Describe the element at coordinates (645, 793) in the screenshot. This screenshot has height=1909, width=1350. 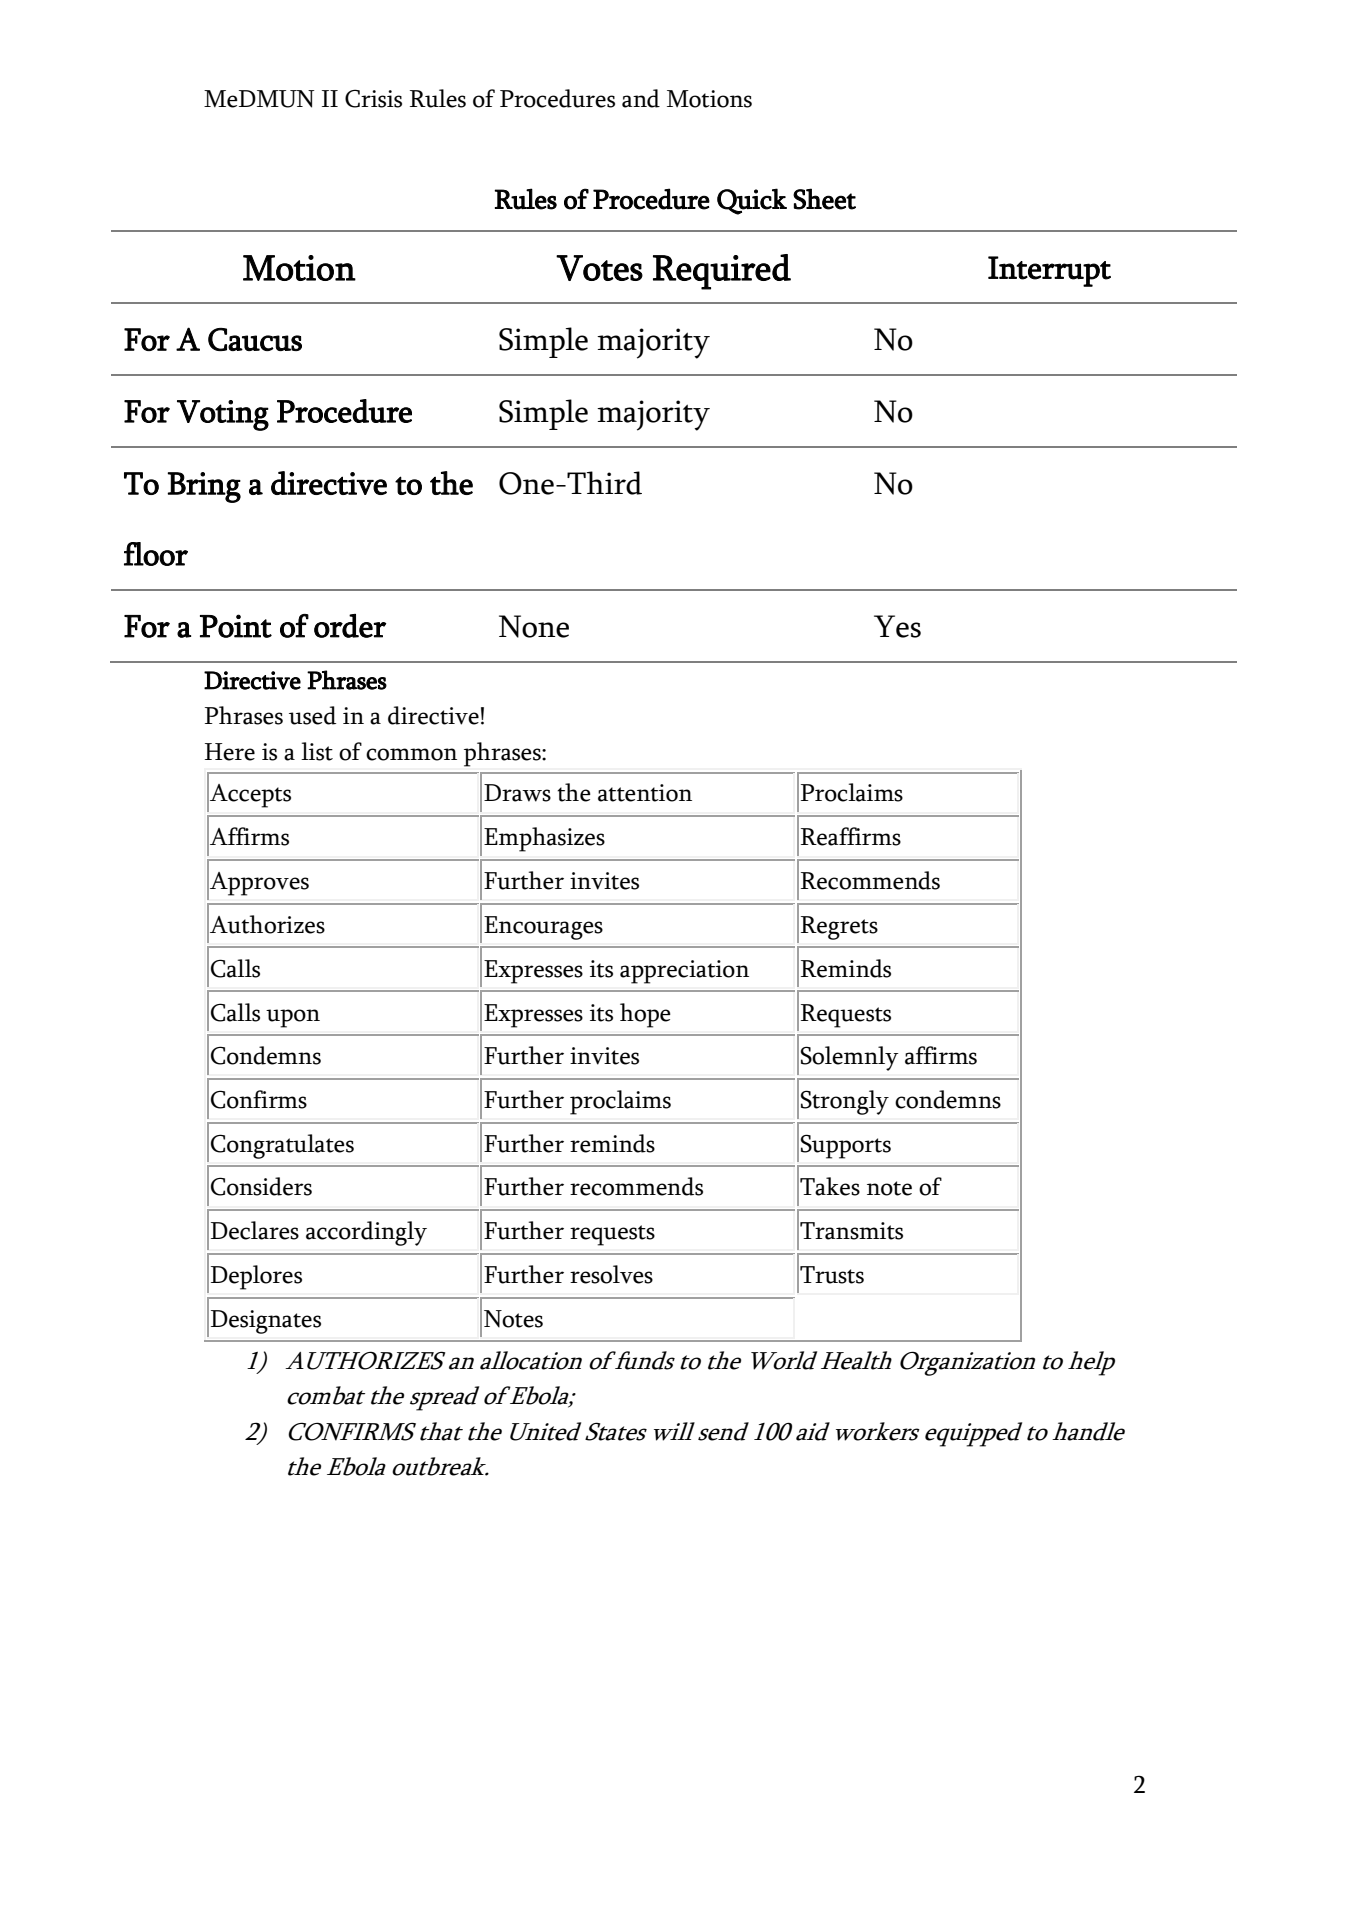
I see `attention` at that location.
